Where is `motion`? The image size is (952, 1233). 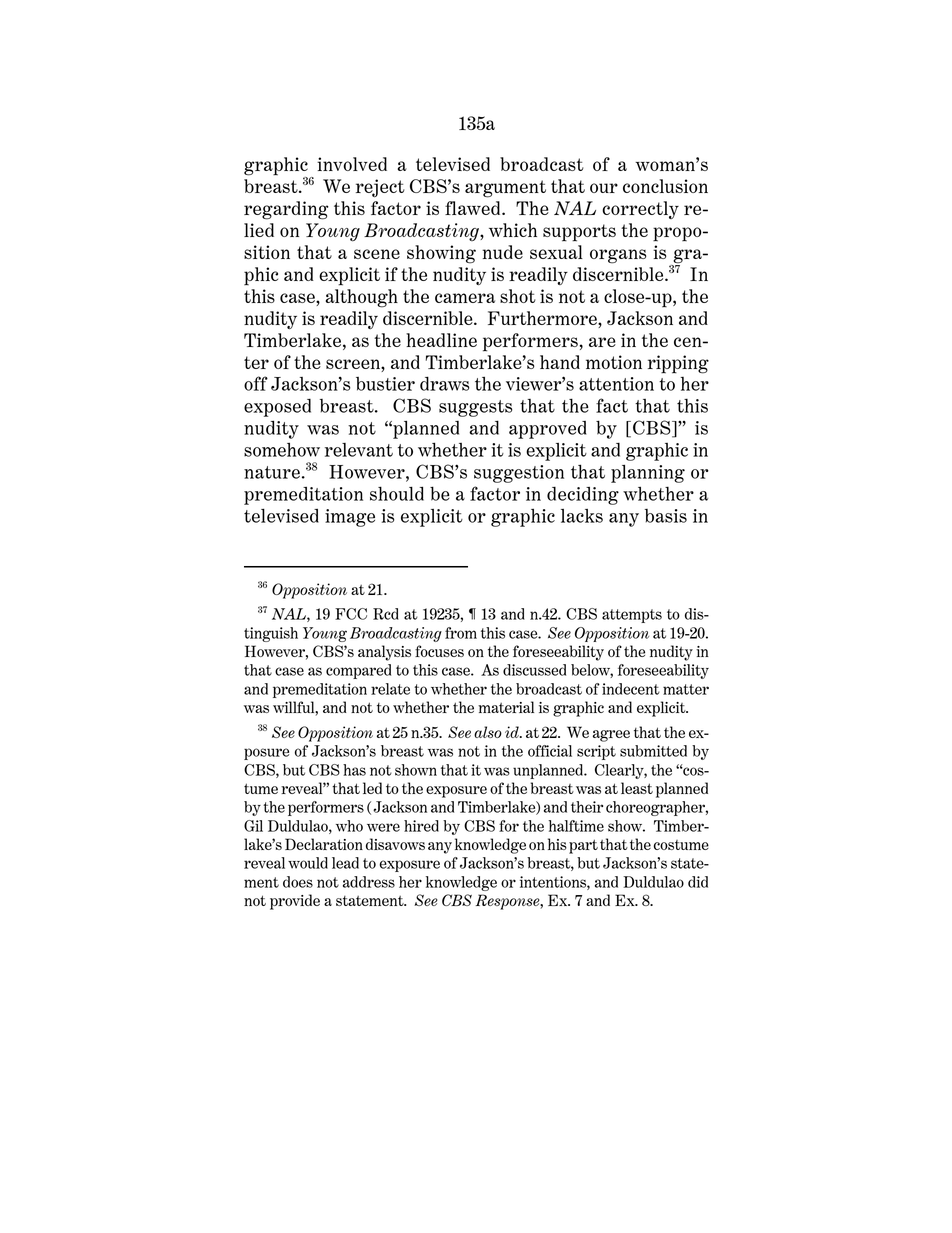
motion is located at coordinates (614, 362).
